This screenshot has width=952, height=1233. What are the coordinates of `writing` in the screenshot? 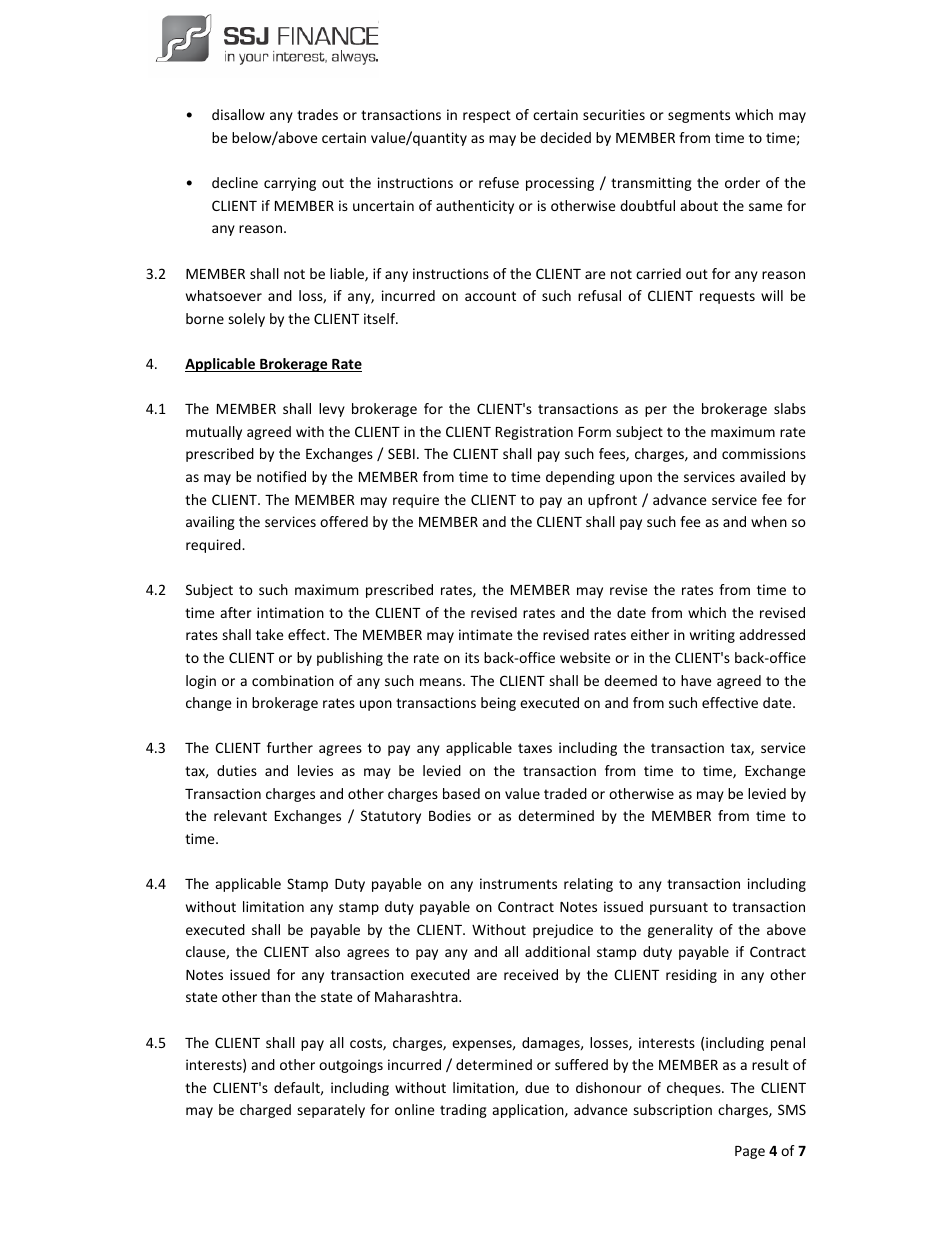 It's located at (712, 636).
